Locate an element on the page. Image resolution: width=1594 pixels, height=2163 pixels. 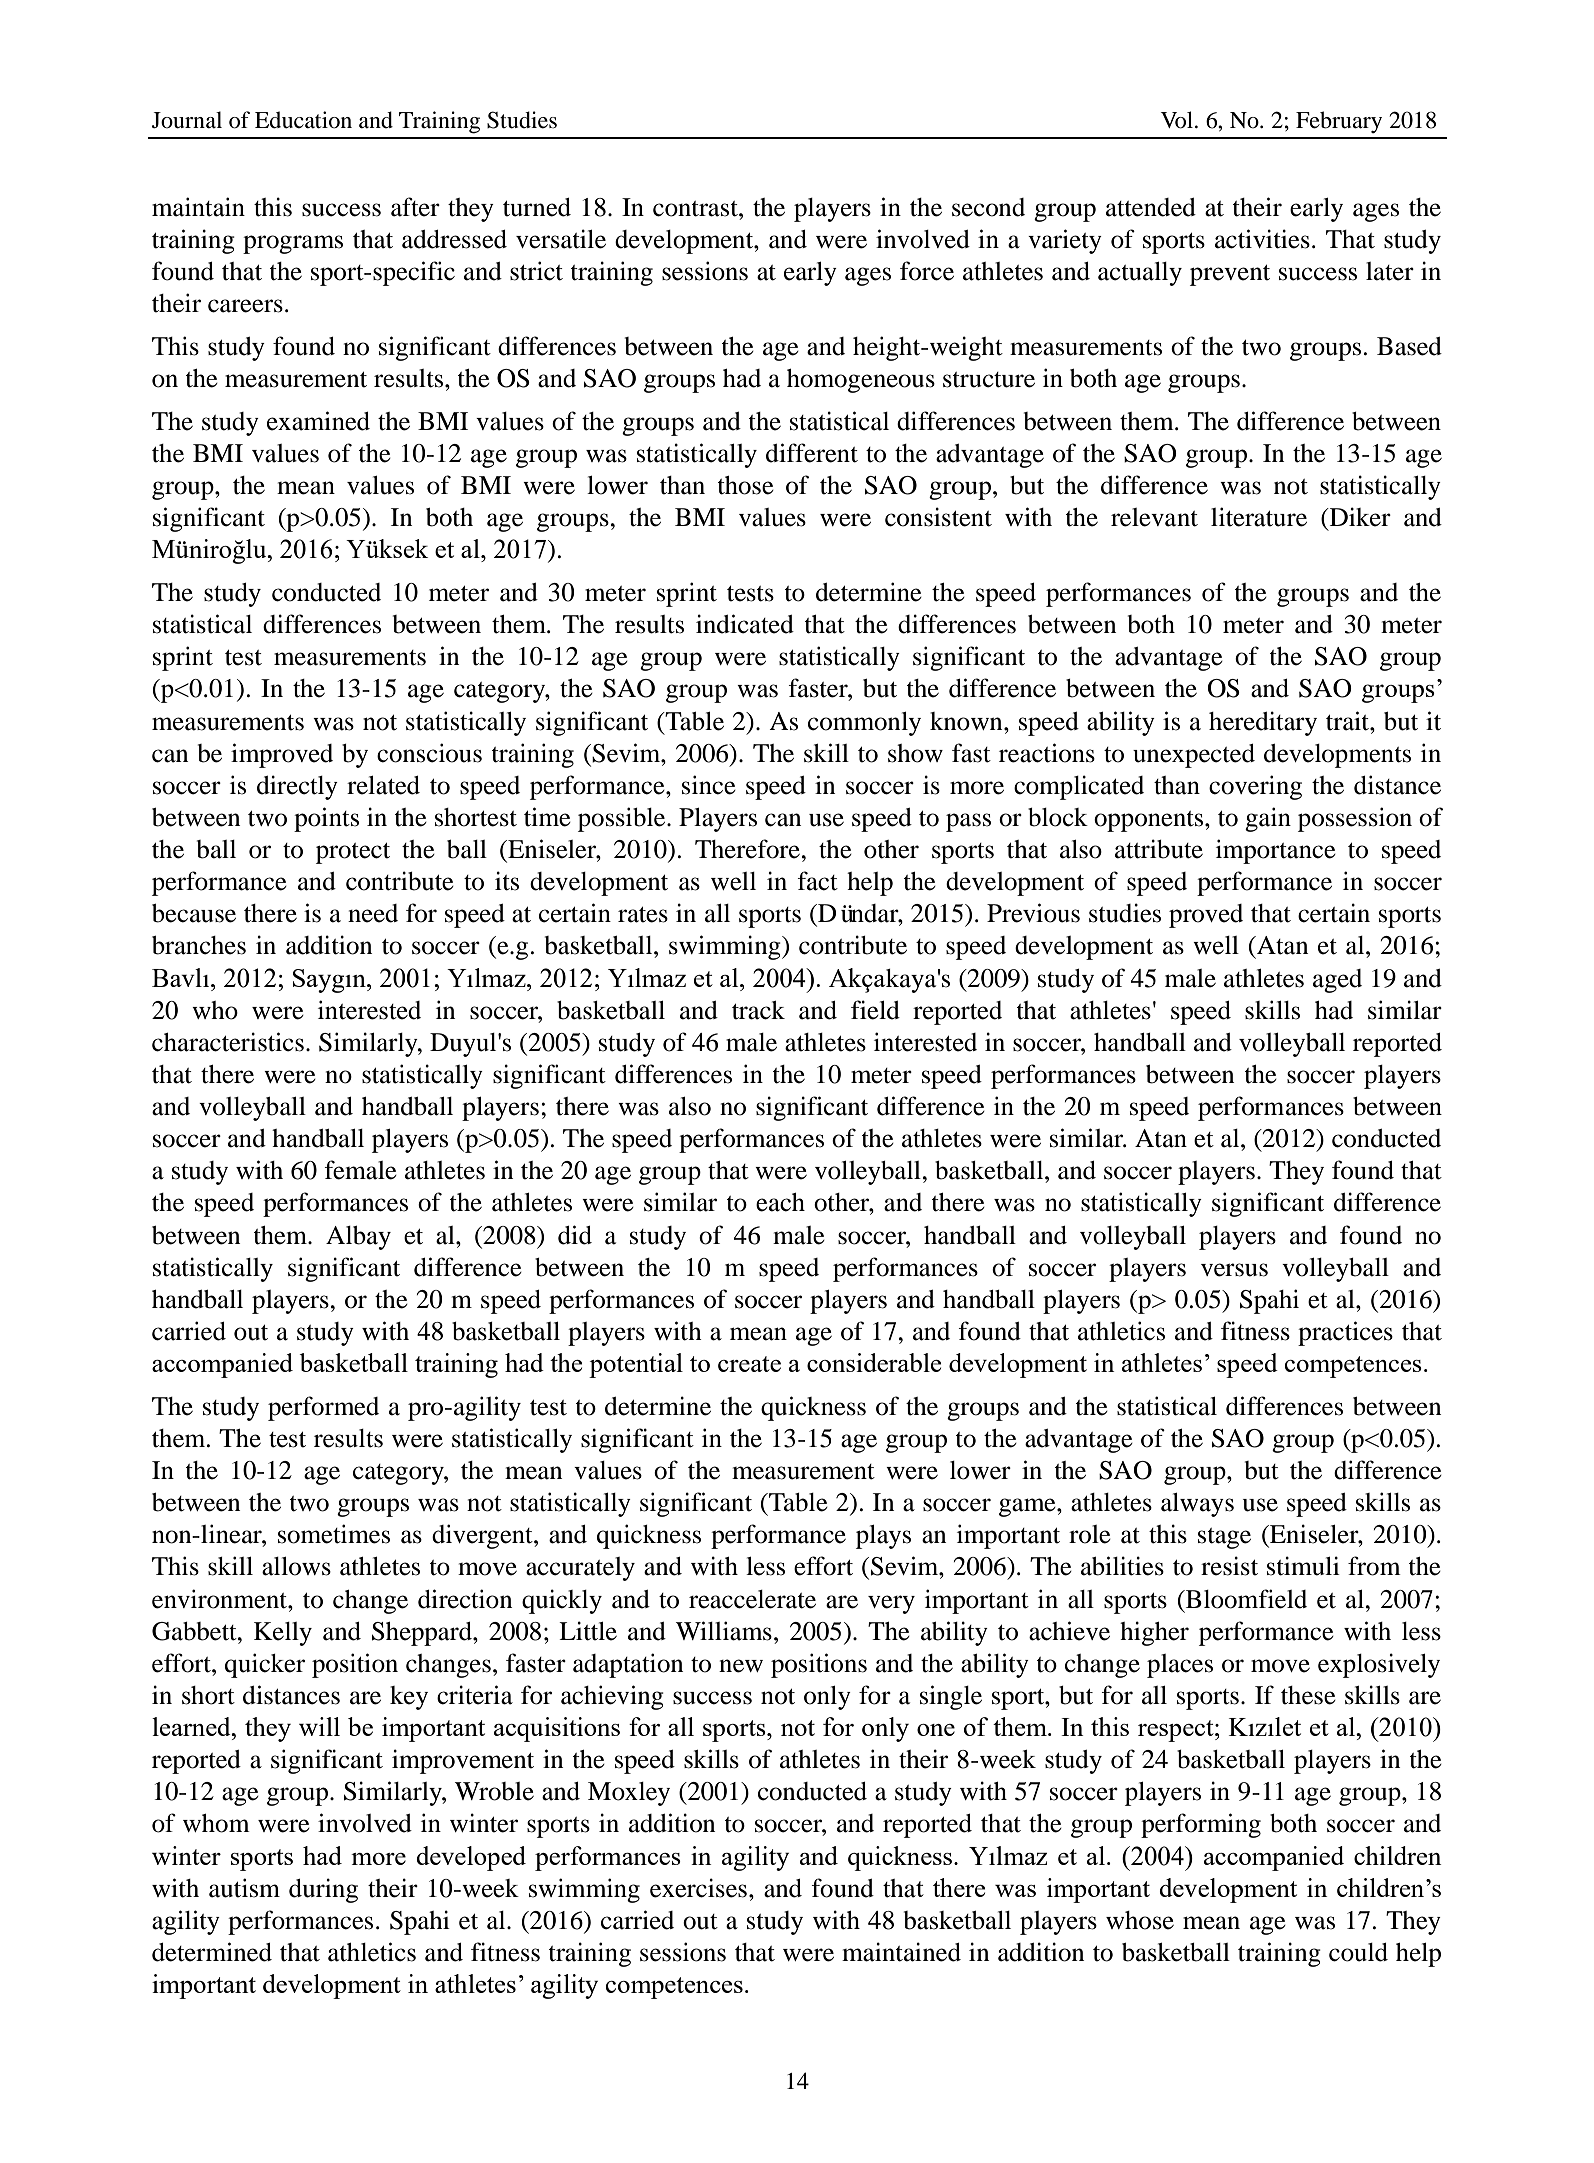
contrast is located at coordinates (696, 209).
